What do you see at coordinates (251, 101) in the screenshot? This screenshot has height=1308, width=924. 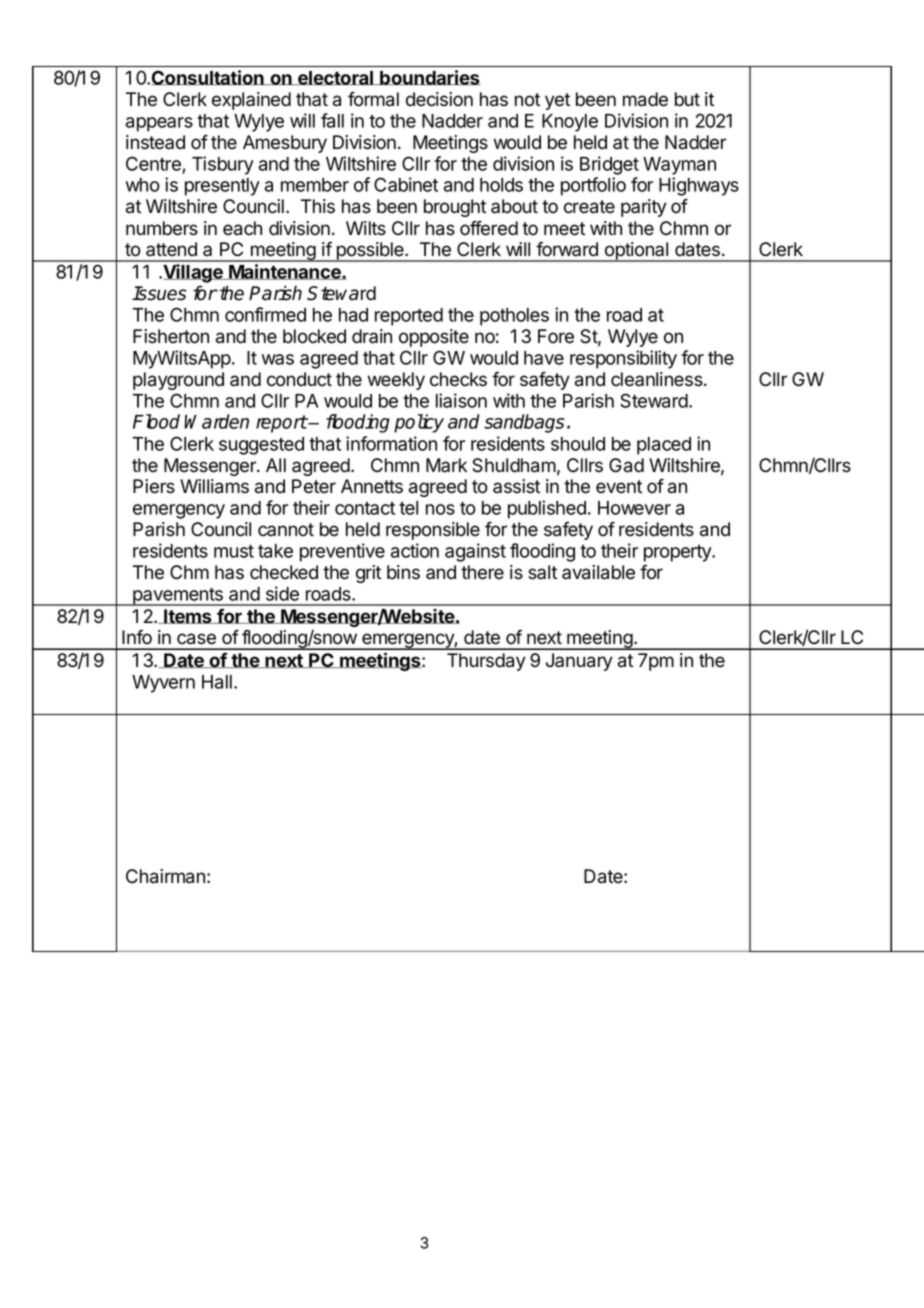 I see `explained` at bounding box center [251, 101].
